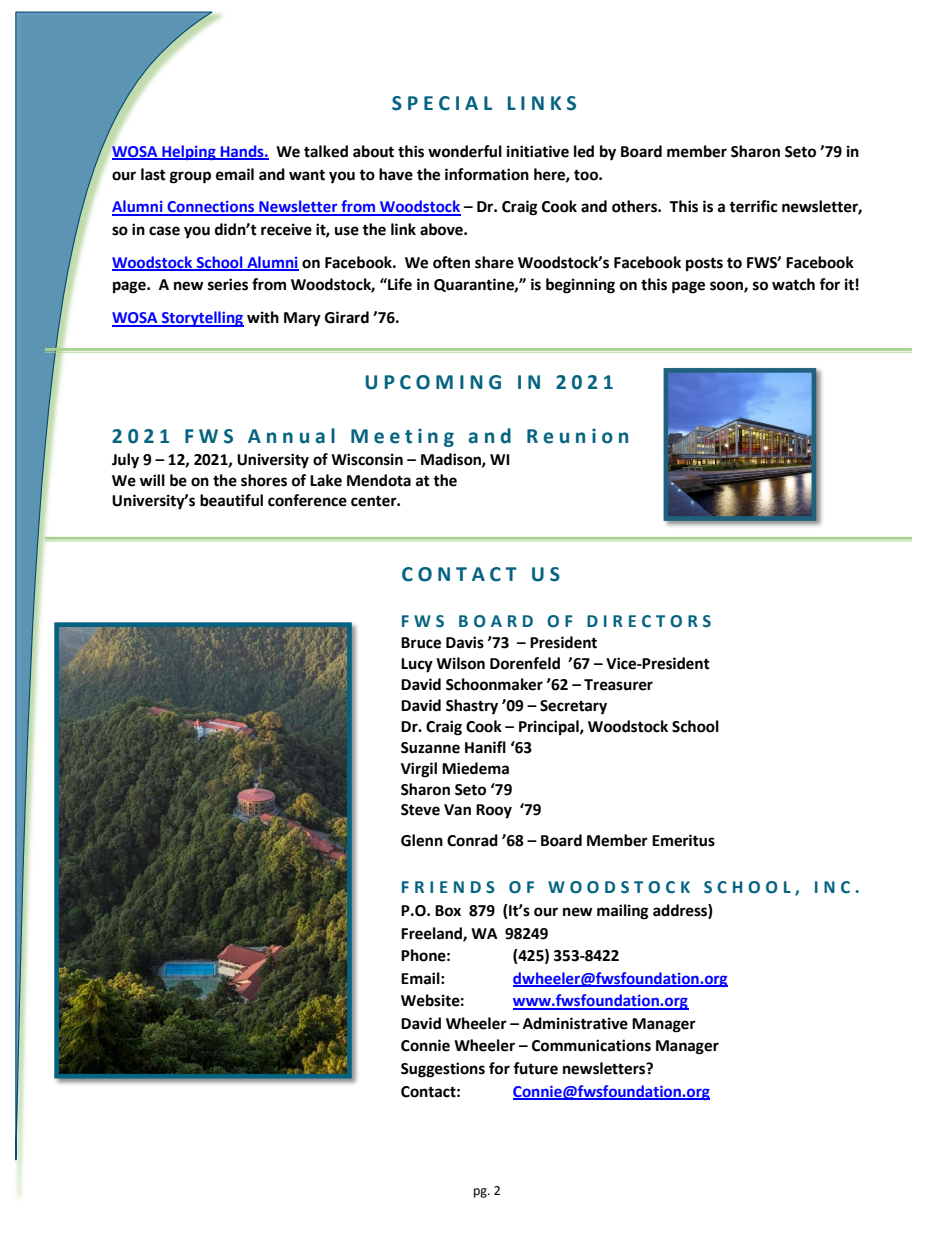 Image resolution: width=952 pixels, height=1233 pixels. Describe the element at coordinates (443, 1070) in the image. I see `Suggestions` at that location.
